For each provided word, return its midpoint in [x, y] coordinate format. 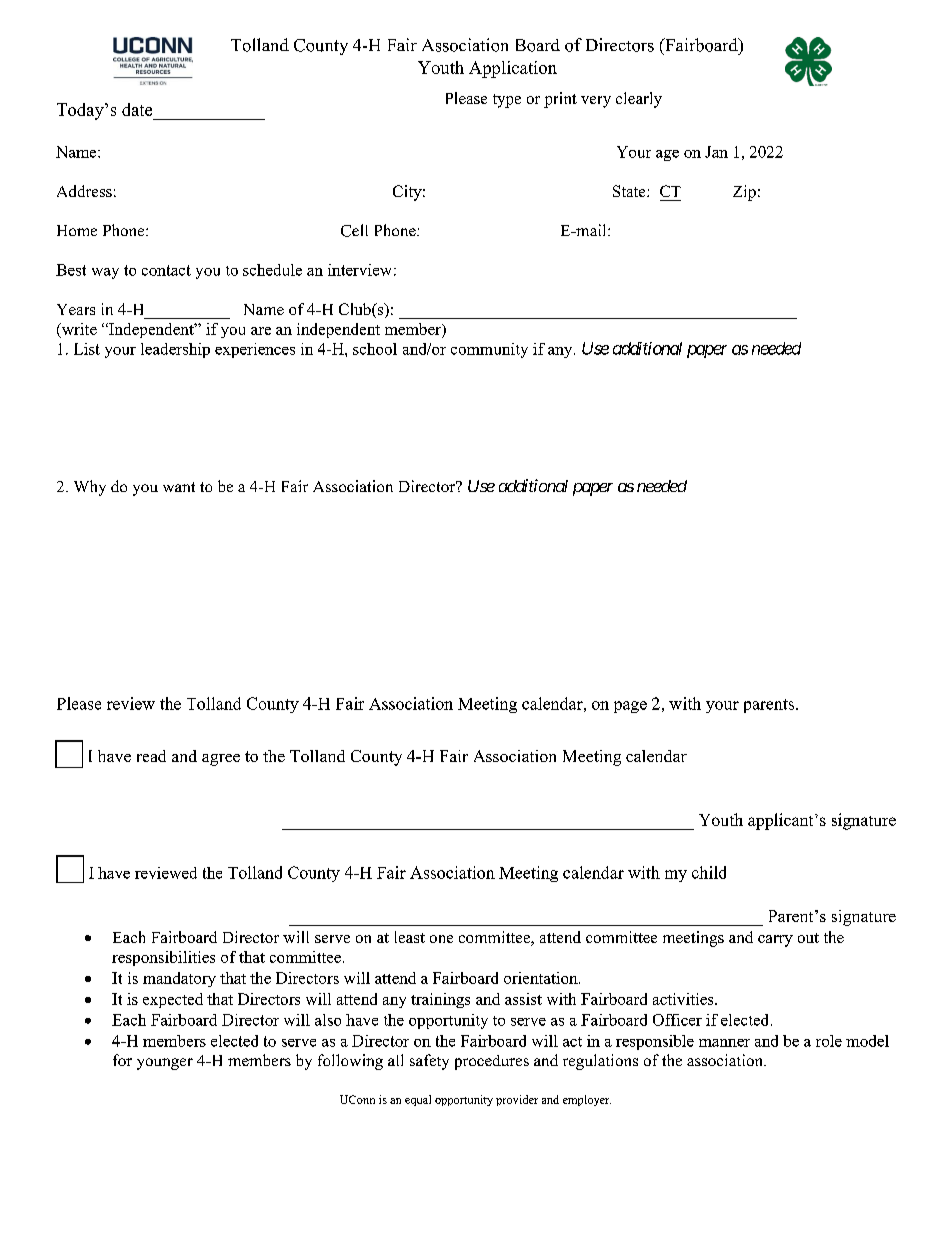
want [179, 487]
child [709, 872]
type [507, 101]
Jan [716, 152]
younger [165, 1064]
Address [84, 191]
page [630, 707]
